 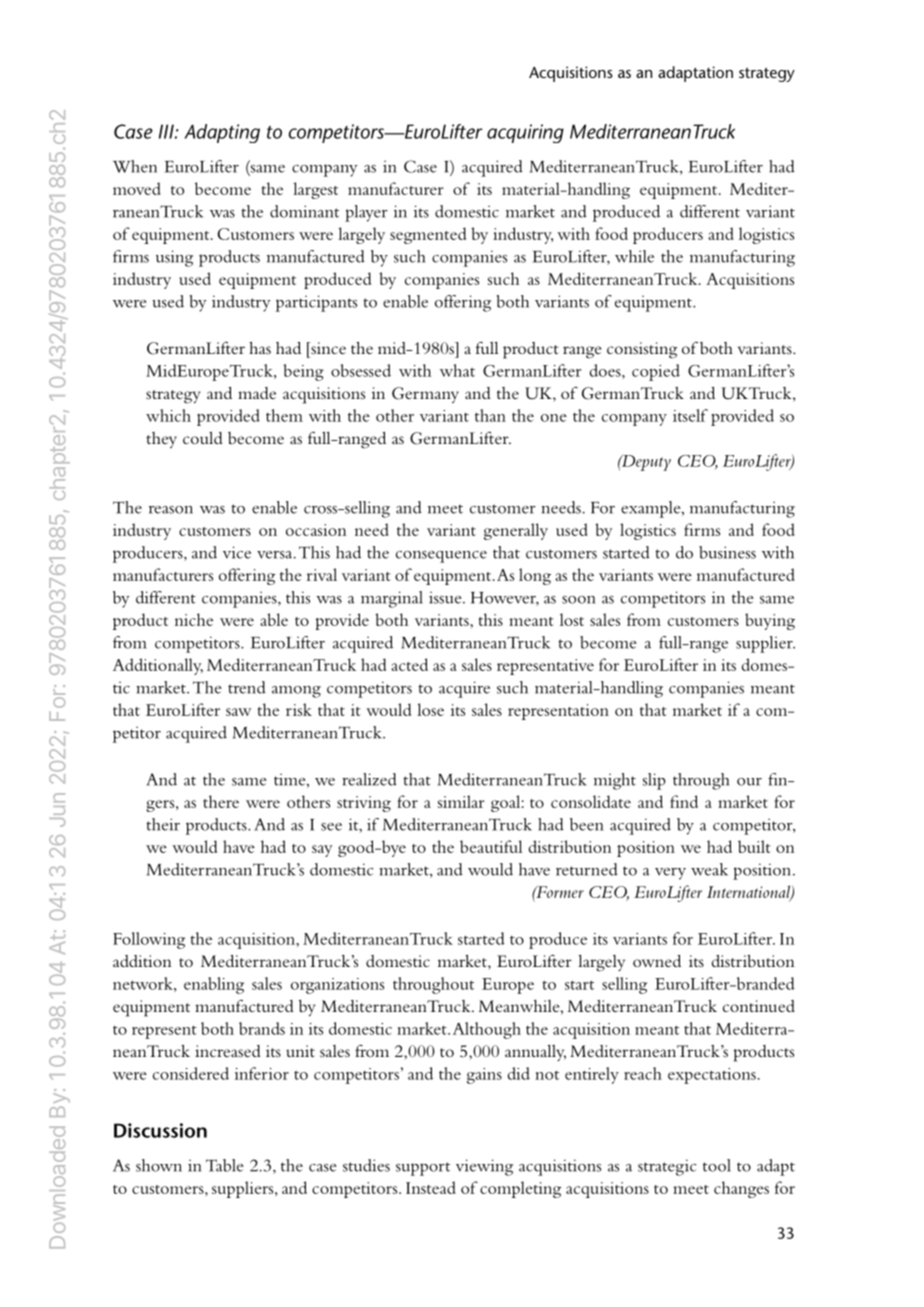 I want to click on Following, so click(x=149, y=940).
